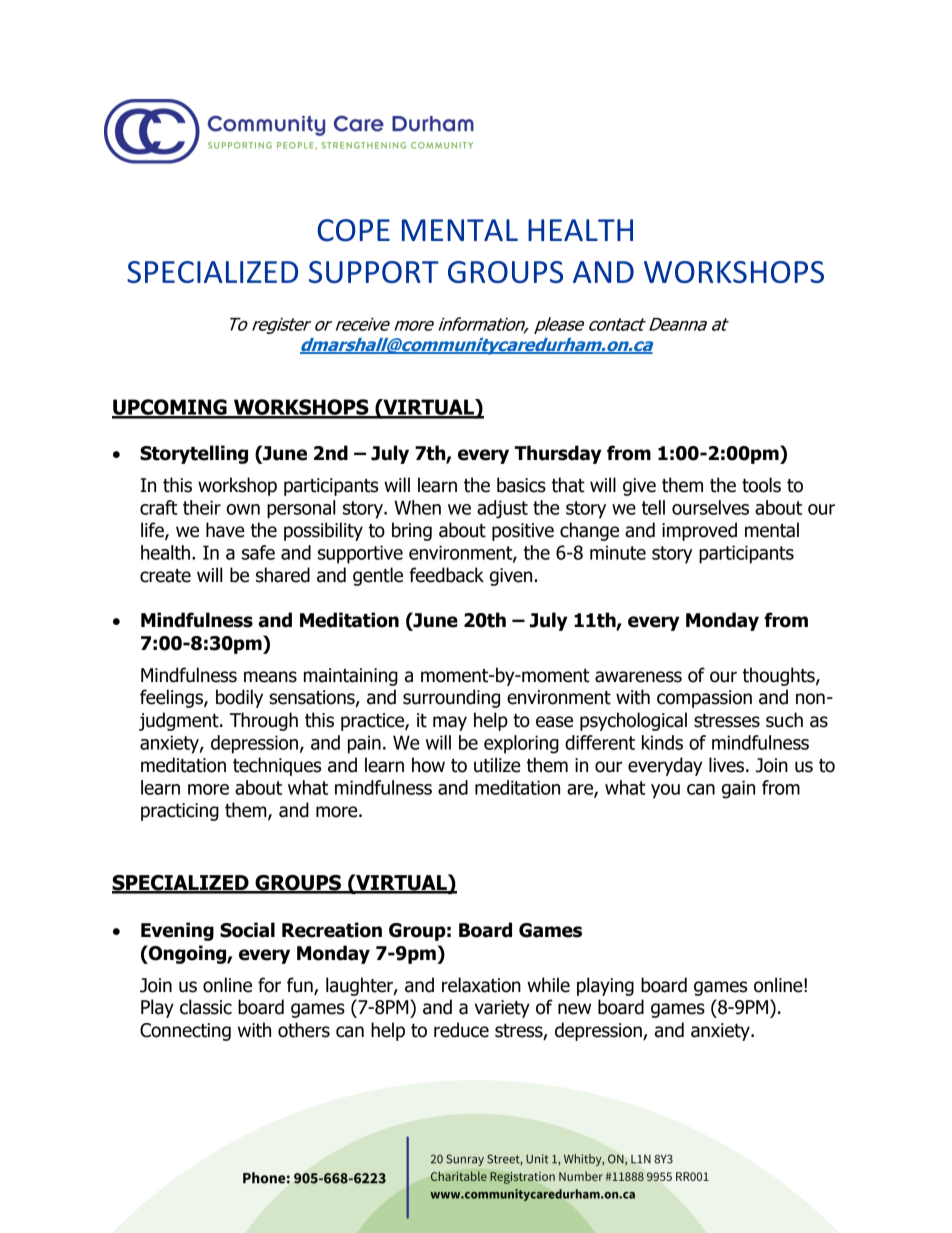  I want to click on Thursday, so click(558, 454).
